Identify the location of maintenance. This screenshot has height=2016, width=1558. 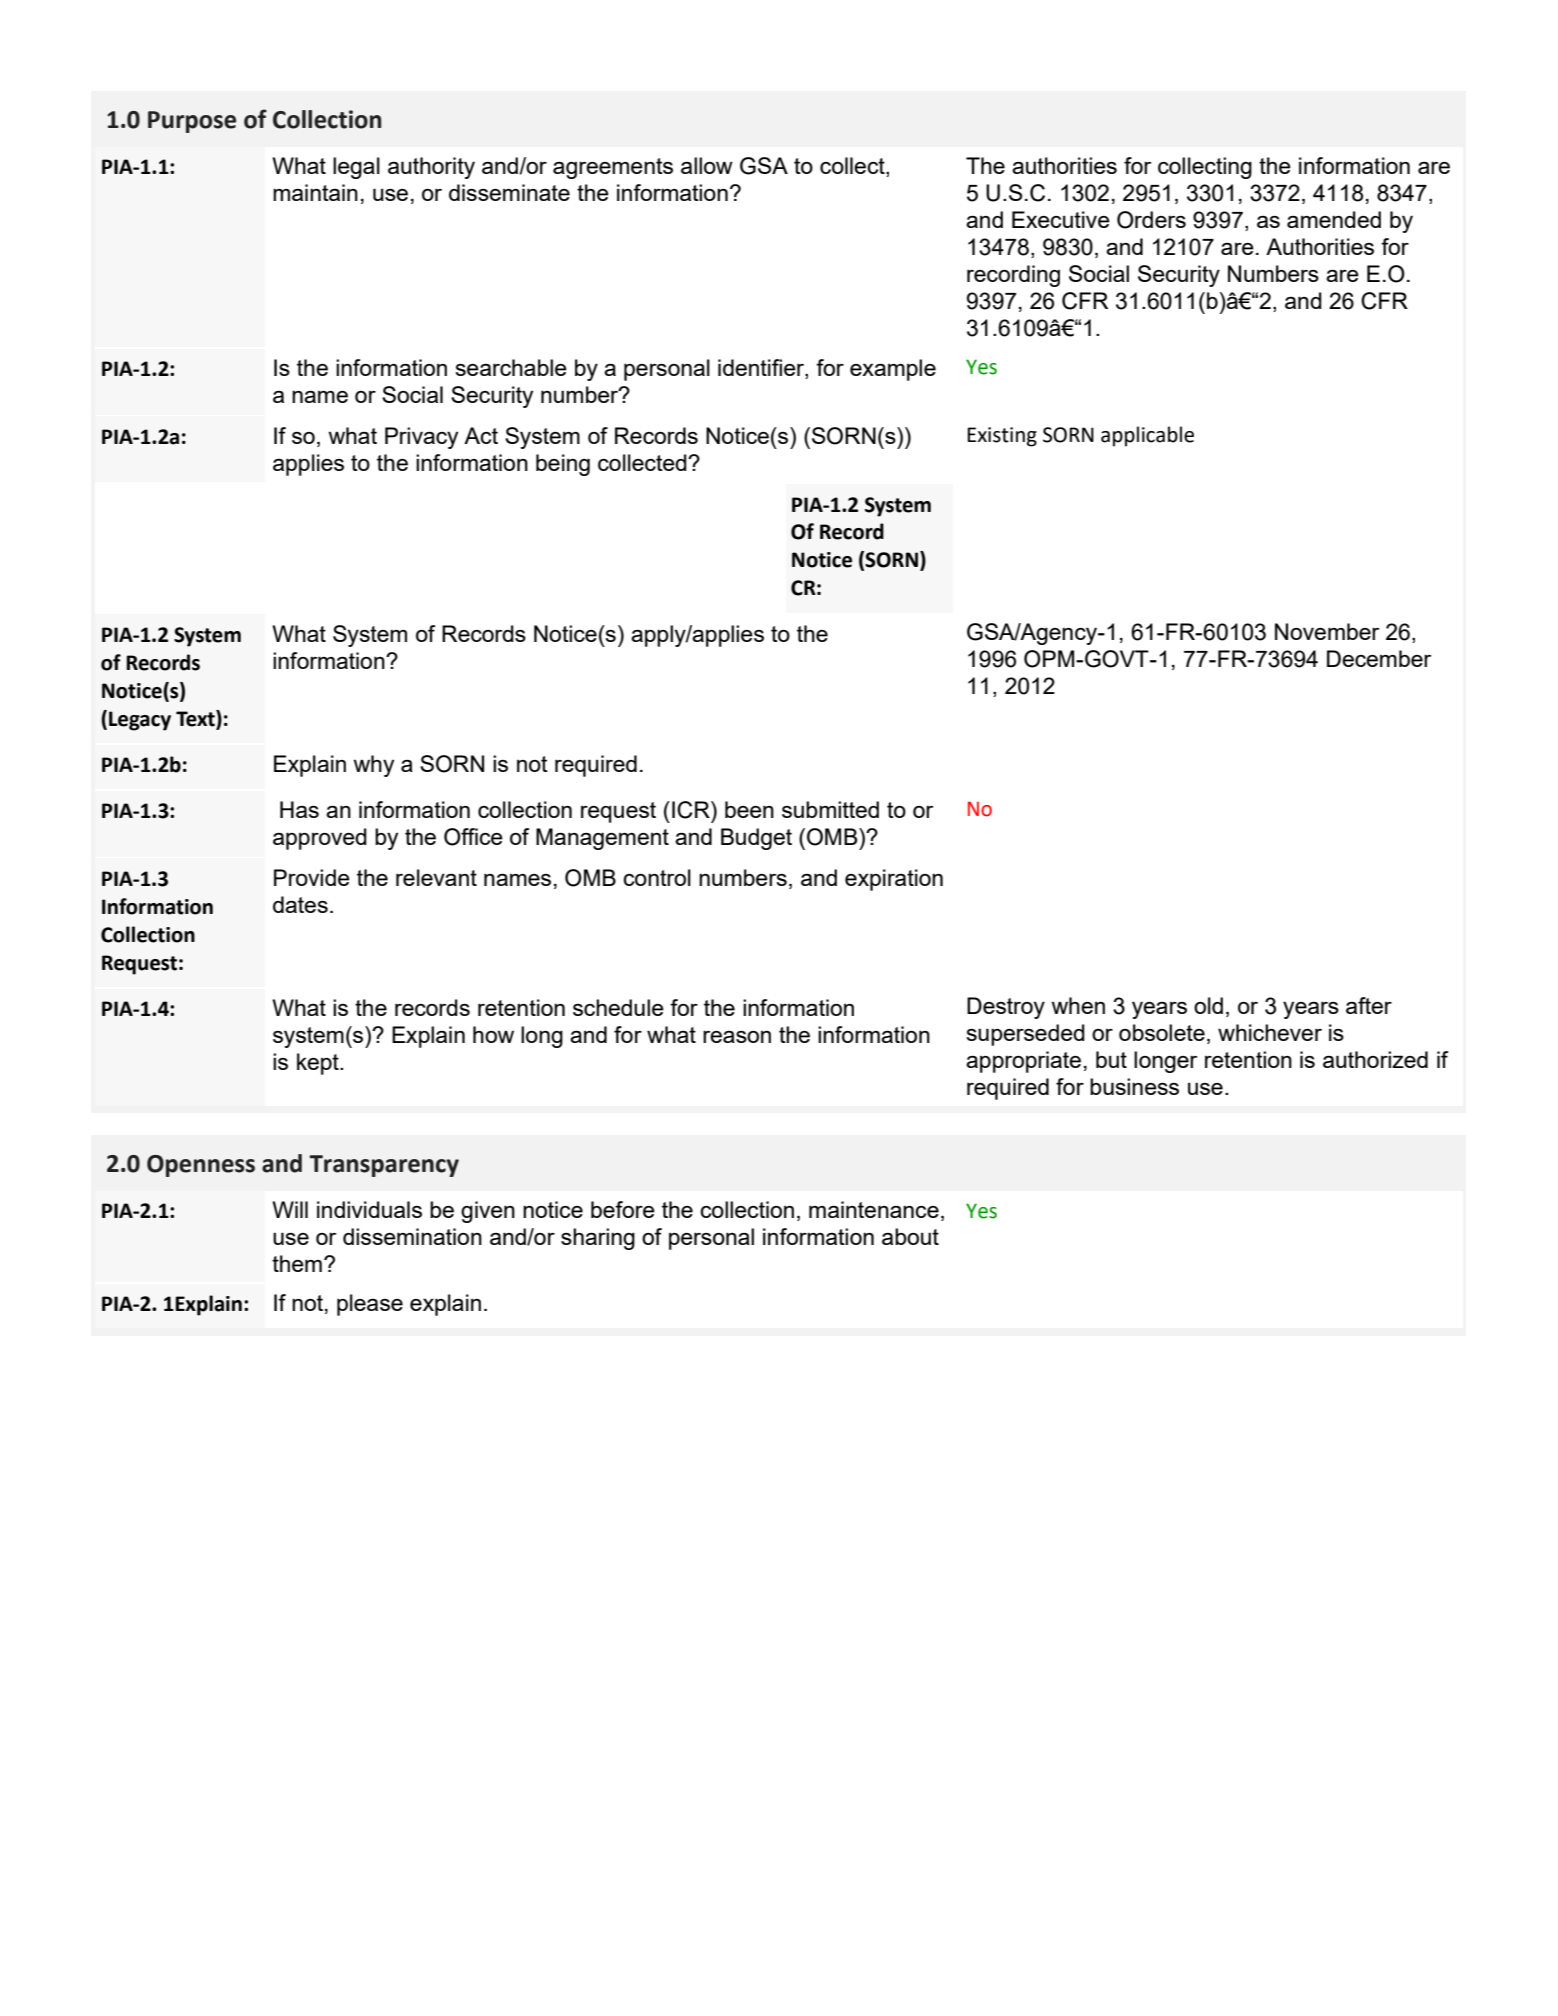
(874, 1209).
